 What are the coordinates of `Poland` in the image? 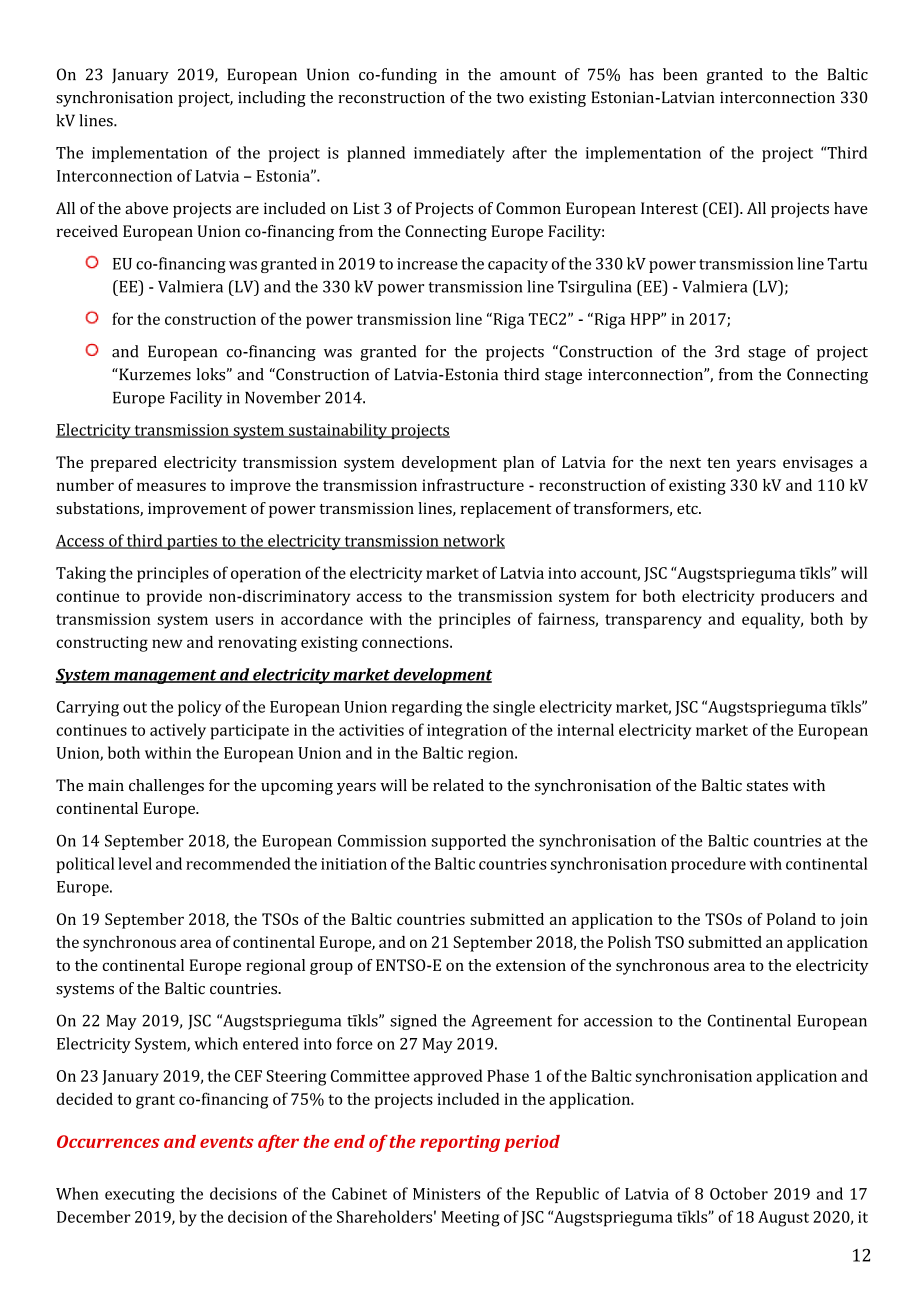 It's located at (791, 919).
